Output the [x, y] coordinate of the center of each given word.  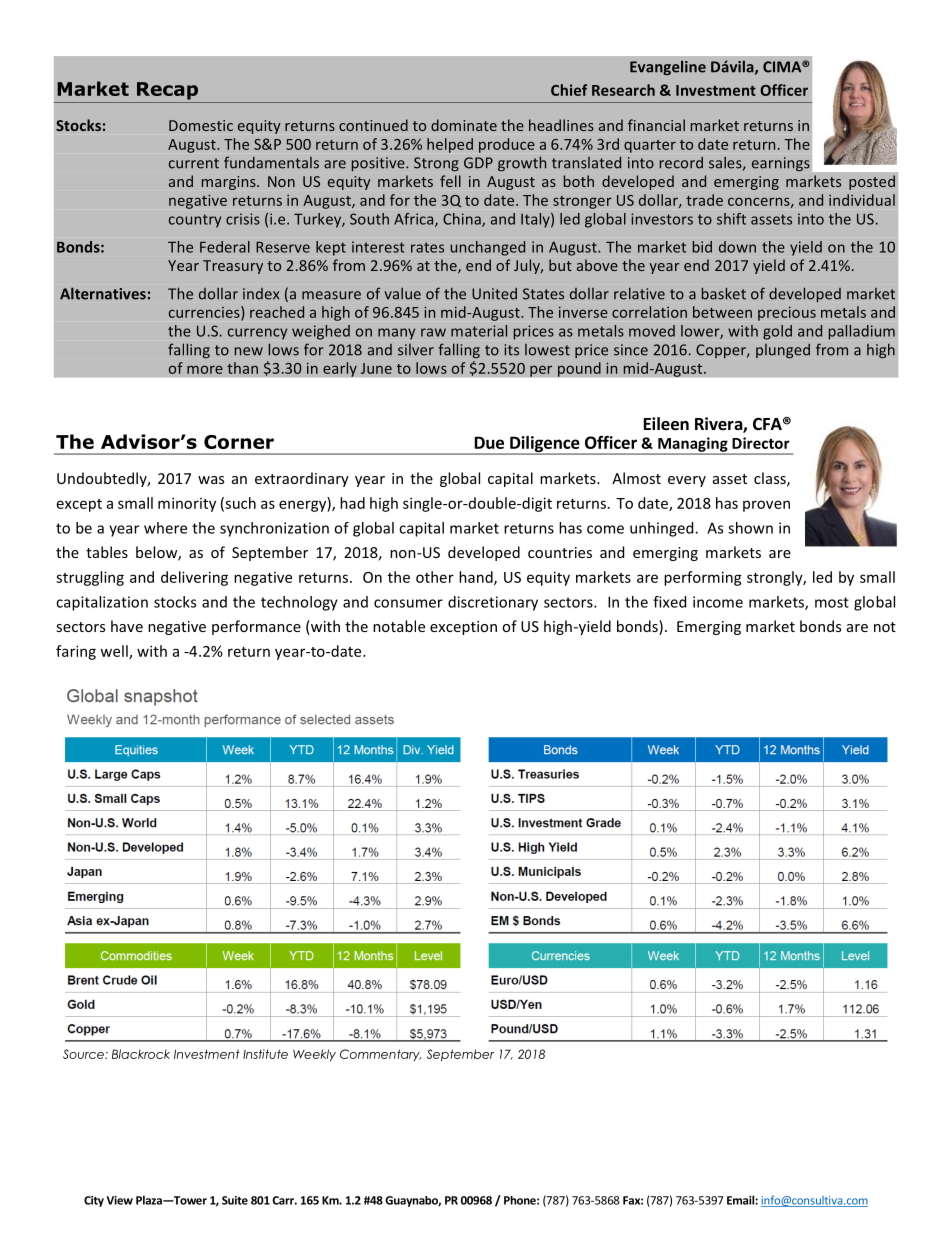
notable [399, 626]
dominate [464, 125]
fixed [669, 602]
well [115, 652]
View [119, 1200]
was [211, 480]
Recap [167, 91]
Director [761, 443]
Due [489, 442]
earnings [781, 164]
